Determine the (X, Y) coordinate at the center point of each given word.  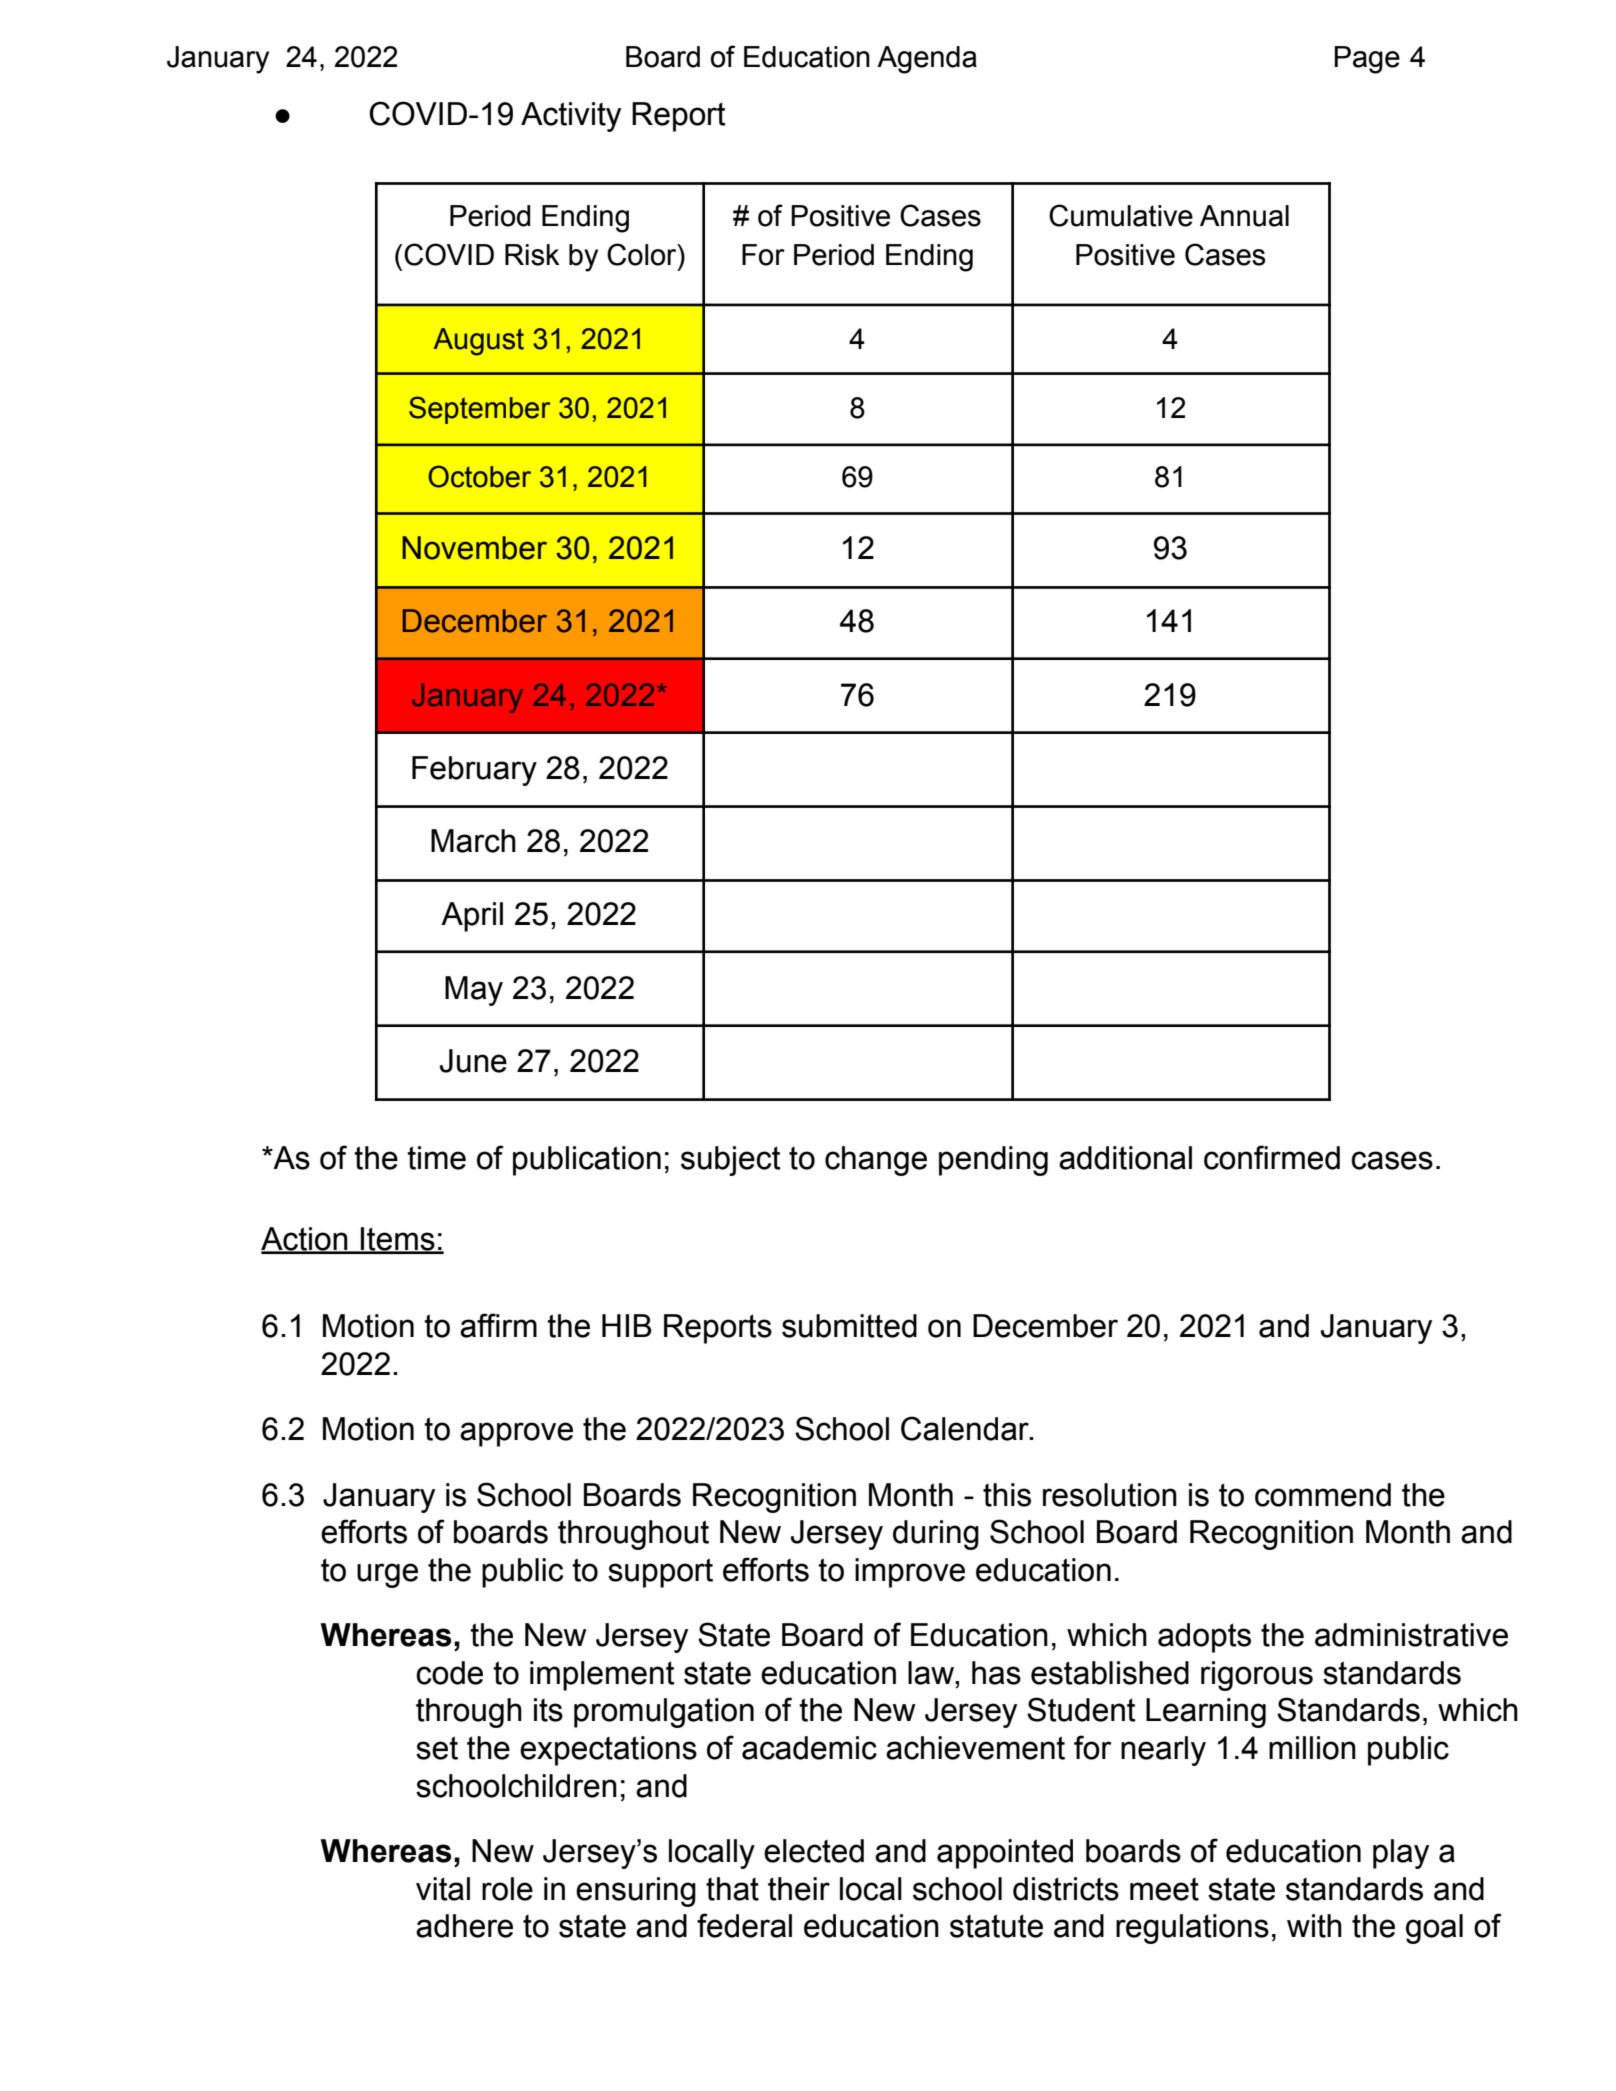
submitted (849, 1326)
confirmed (1272, 1157)
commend (1323, 1495)
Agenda (927, 60)
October (479, 476)
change (876, 1161)
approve (516, 1434)
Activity (571, 117)
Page (1367, 60)
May (474, 991)
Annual (1244, 216)
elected (814, 1851)
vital (443, 1889)
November (474, 548)
